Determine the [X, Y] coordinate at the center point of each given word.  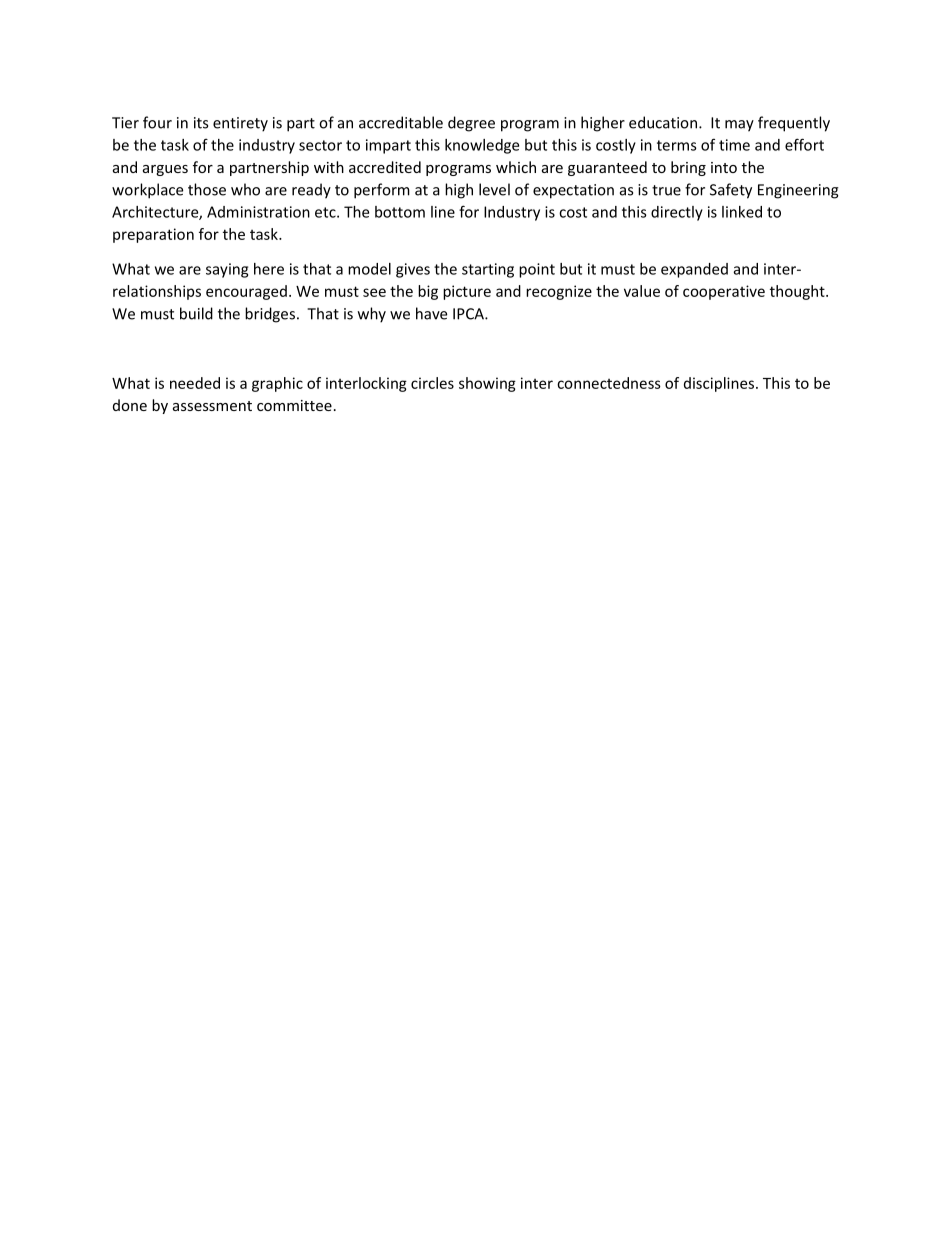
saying [227, 270]
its [201, 123]
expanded [694, 270]
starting [488, 270]
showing [487, 384]
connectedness [609, 383]
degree [471, 124]
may [739, 126]
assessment [212, 406]
